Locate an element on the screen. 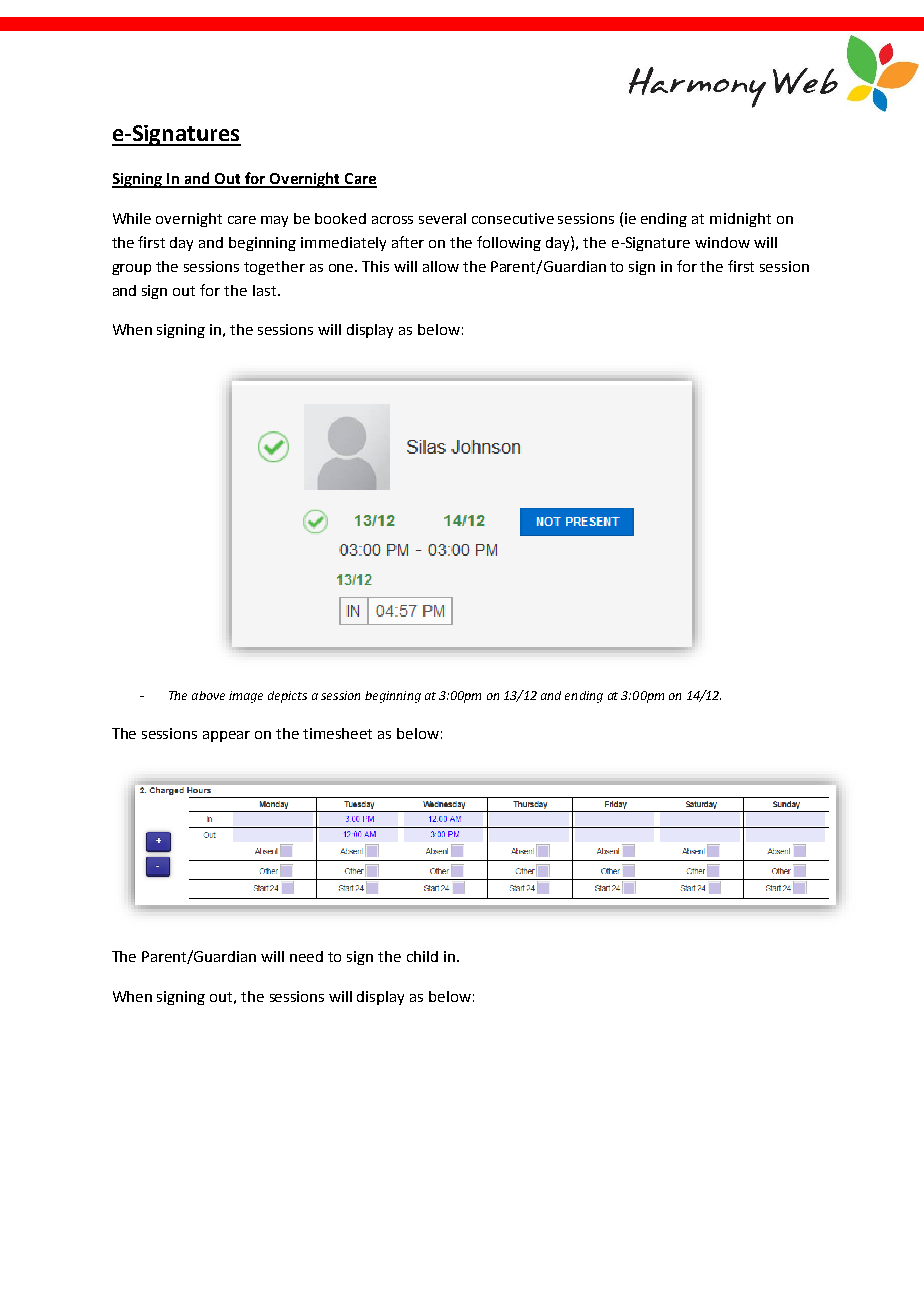 This screenshot has height=1308, width=924. appear is located at coordinates (226, 736).
